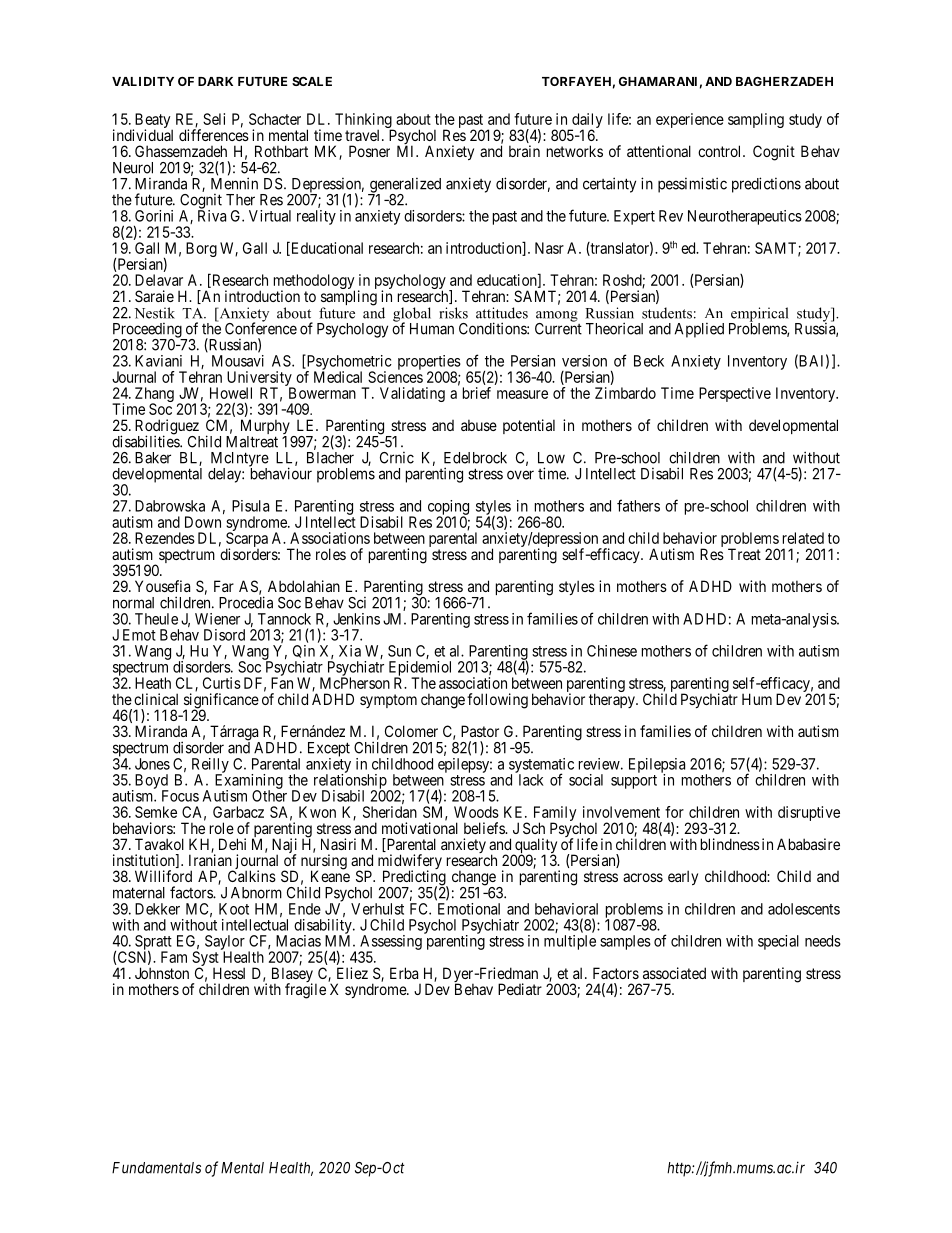  I want to click on experience, so click(690, 120).
